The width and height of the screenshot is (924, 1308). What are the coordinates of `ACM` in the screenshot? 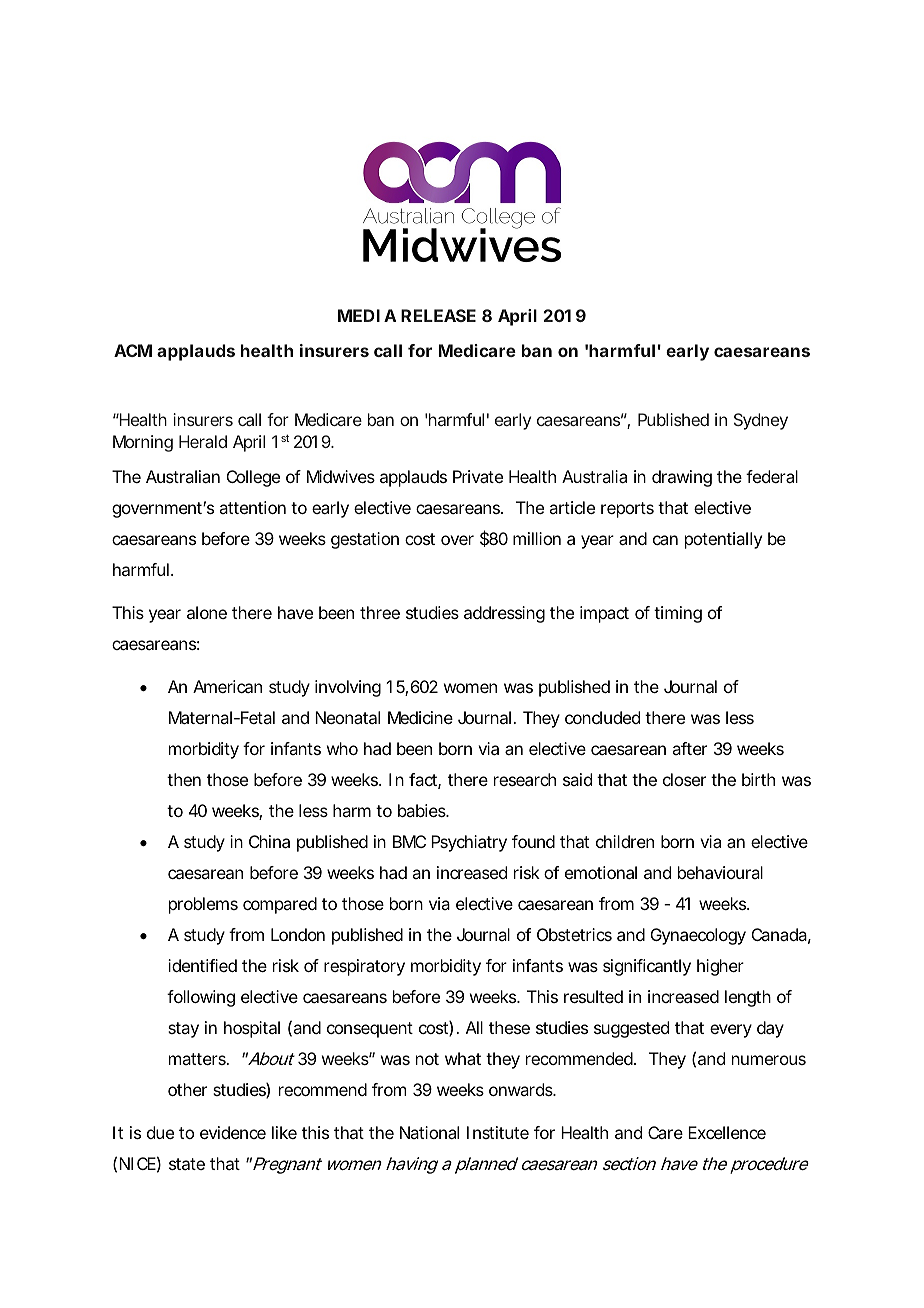 It's located at (133, 350).
